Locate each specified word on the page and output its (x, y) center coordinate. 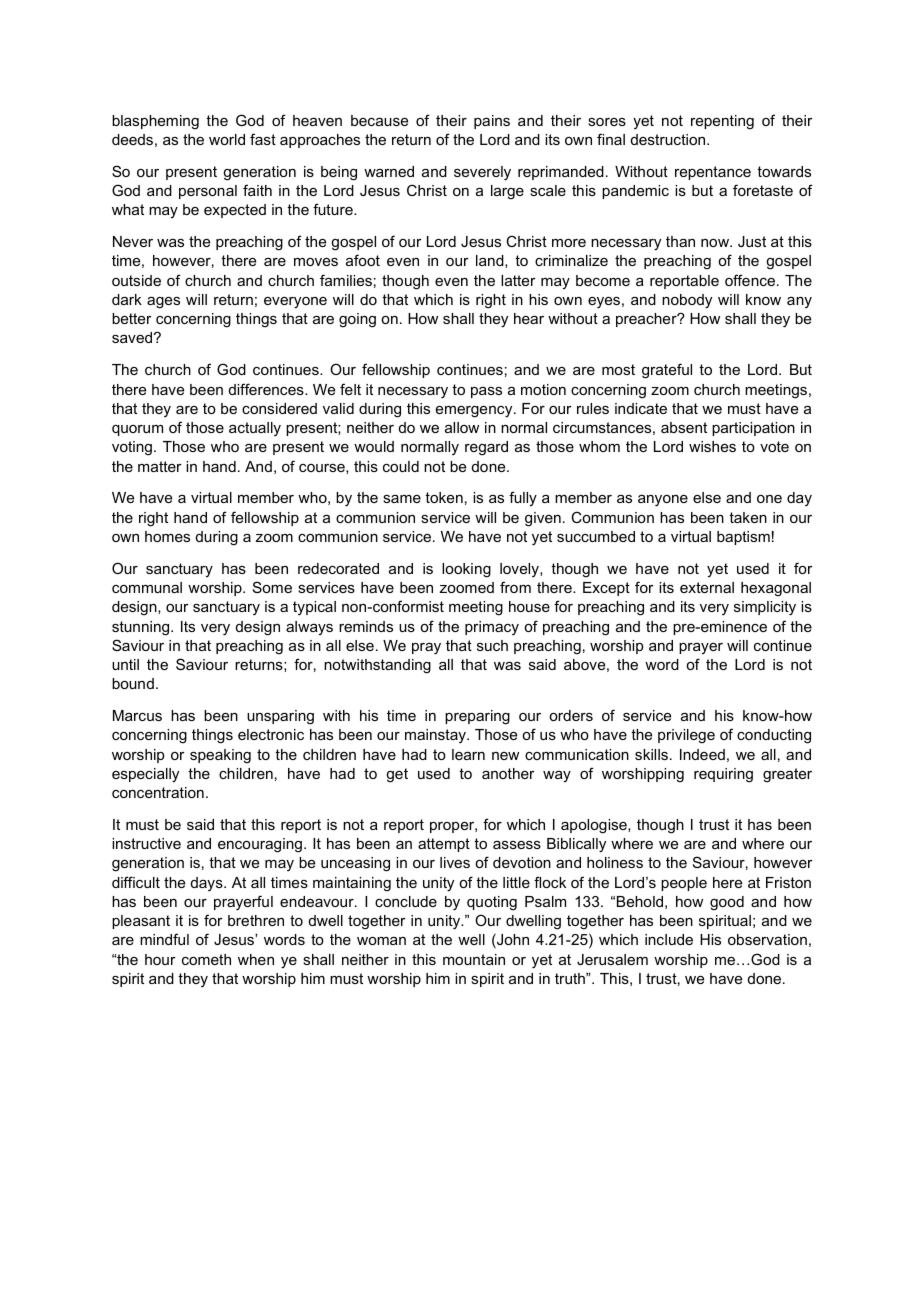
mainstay (436, 736)
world (227, 139)
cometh (206, 959)
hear (529, 318)
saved (132, 337)
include (669, 939)
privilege (686, 736)
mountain (474, 959)
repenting (722, 122)
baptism (743, 538)
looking (466, 570)
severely (482, 173)
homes (167, 536)
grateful (667, 371)
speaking (220, 756)
